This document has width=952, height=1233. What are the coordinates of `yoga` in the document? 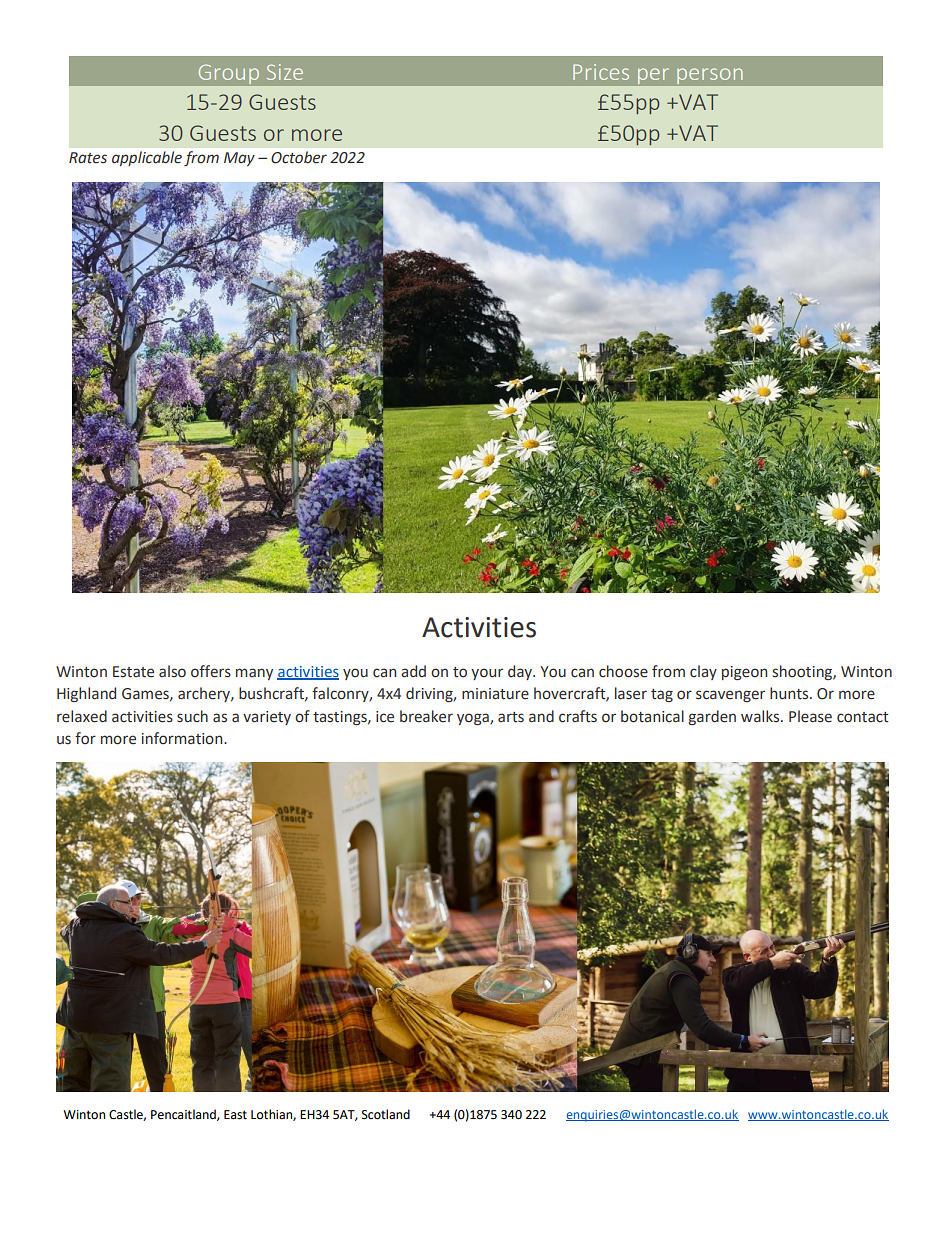 It's located at (474, 719).
